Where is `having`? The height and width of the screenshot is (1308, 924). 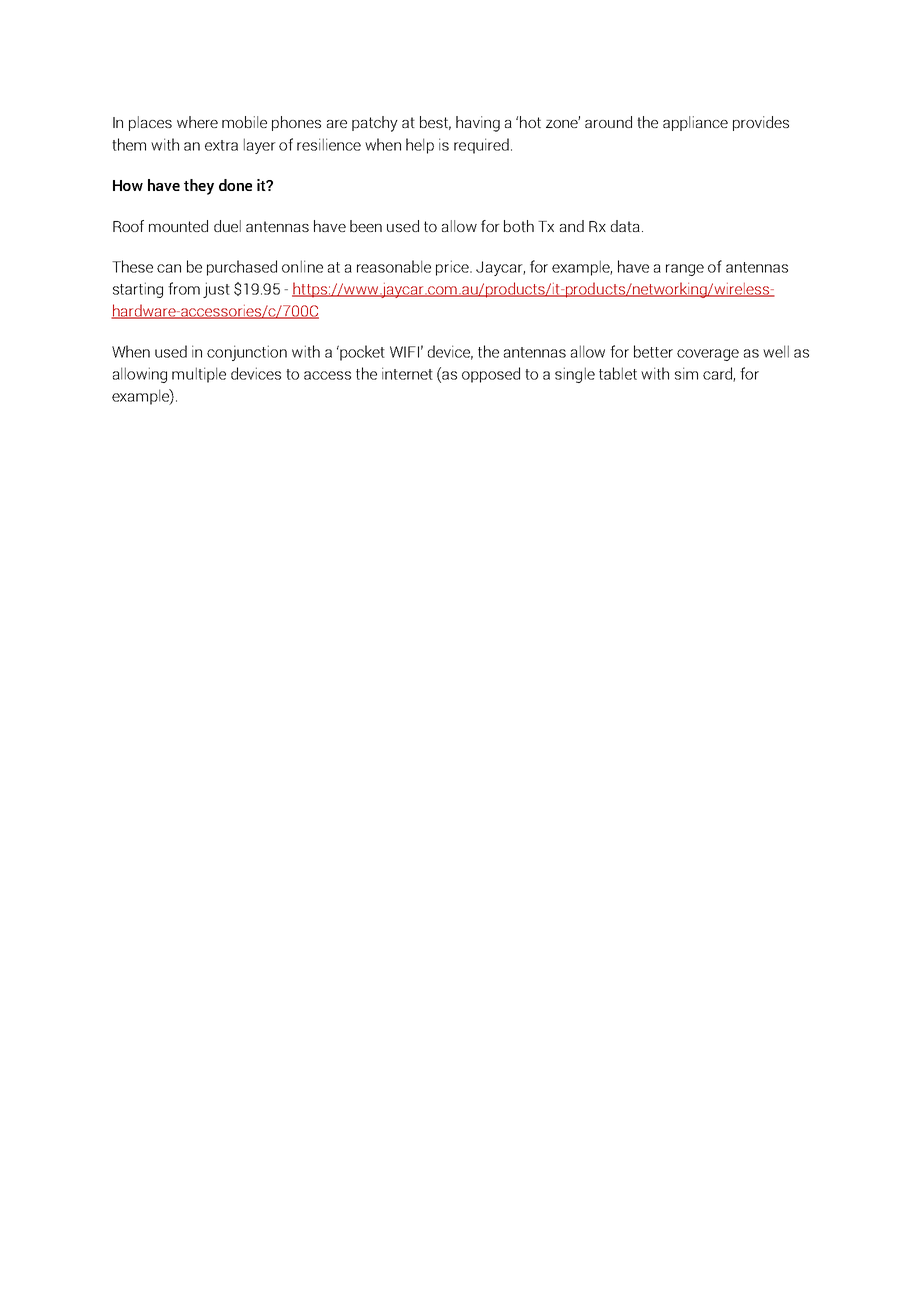 having is located at coordinates (478, 124).
